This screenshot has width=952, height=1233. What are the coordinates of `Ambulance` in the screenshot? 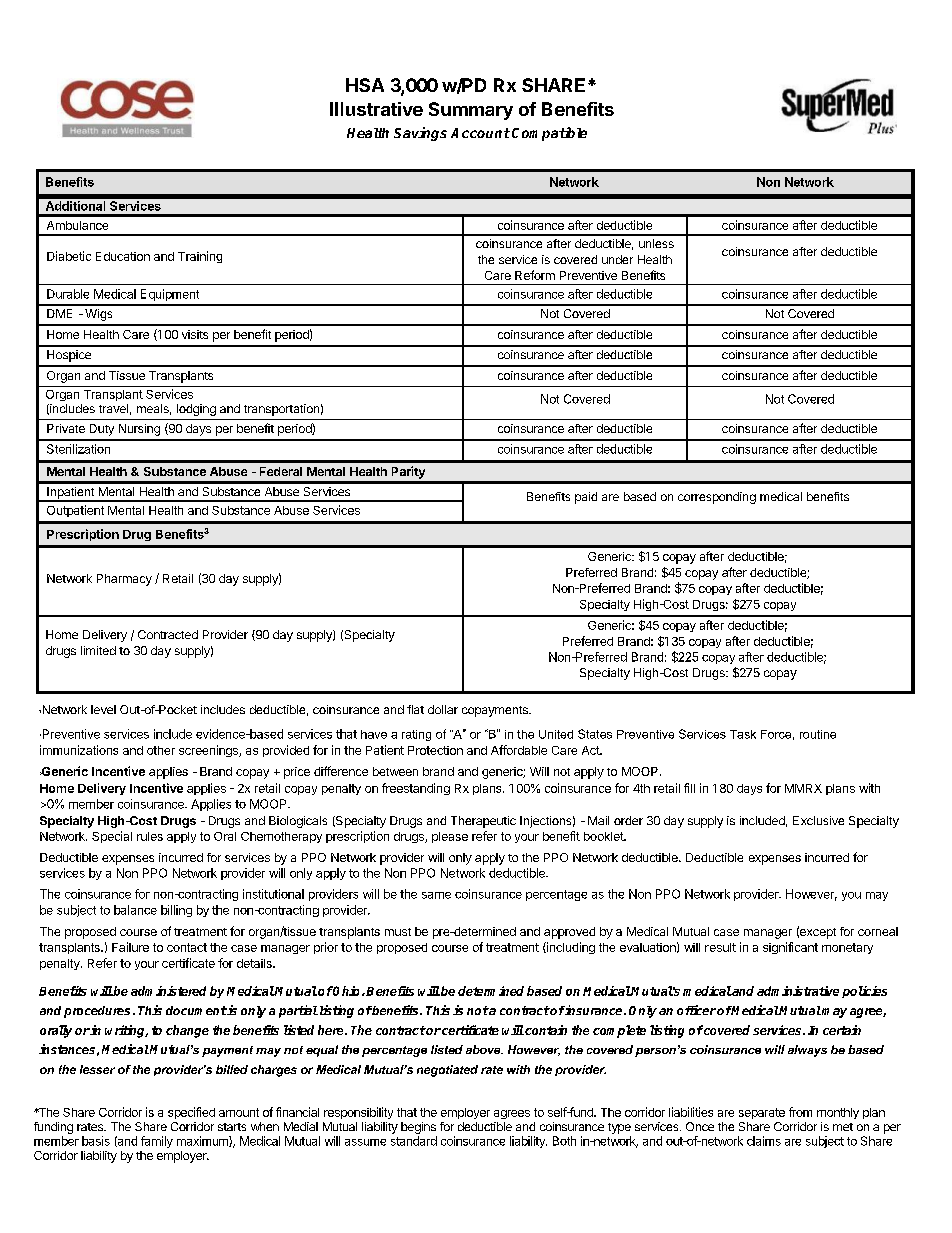 It's located at (77, 225).
